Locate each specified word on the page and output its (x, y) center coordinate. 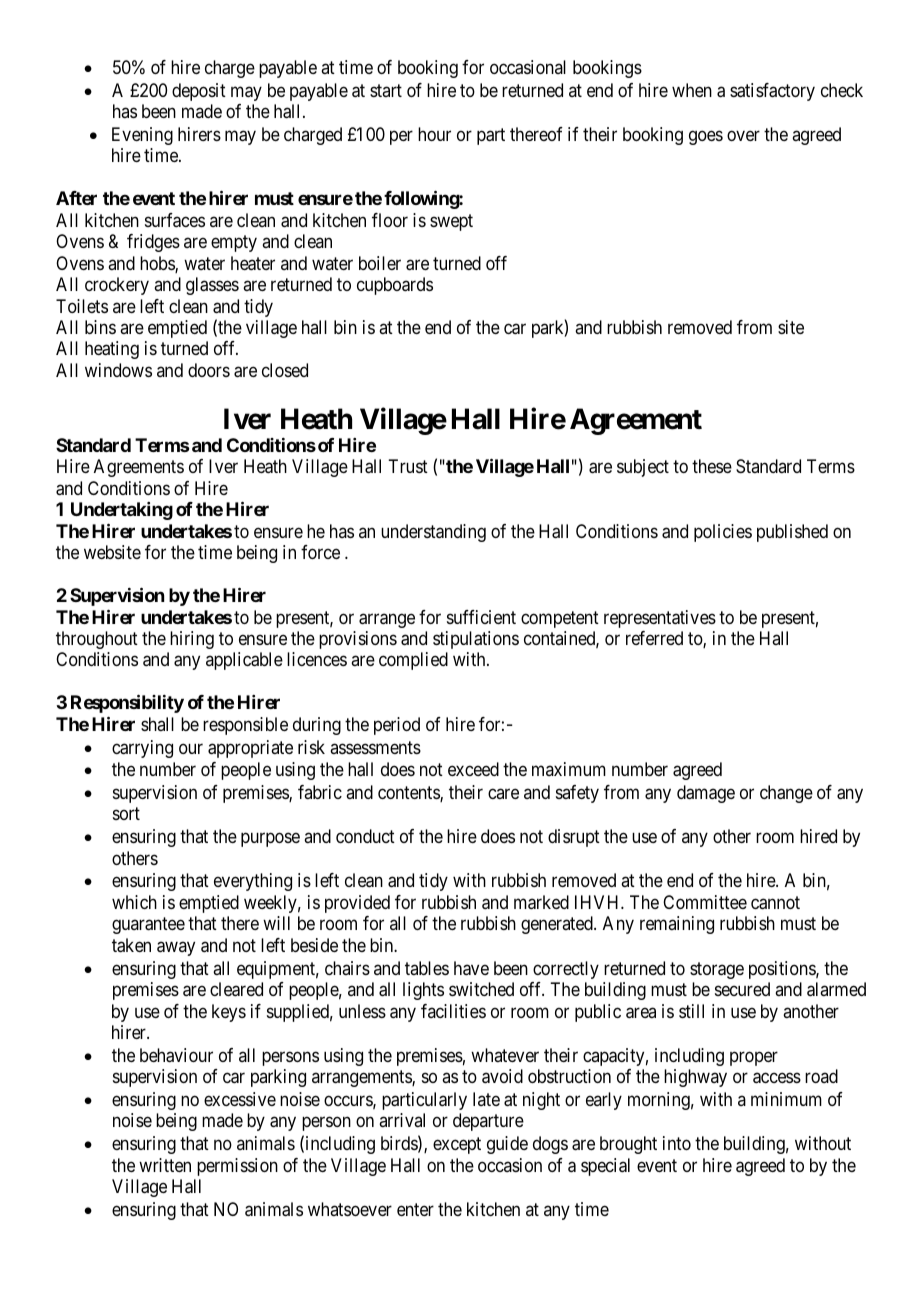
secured (742, 989)
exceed (473, 769)
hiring (192, 640)
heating (112, 350)
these (712, 466)
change (786, 794)
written (165, 1165)
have (471, 968)
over (743, 135)
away (176, 948)
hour (434, 134)
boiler (380, 263)
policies (723, 533)
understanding (433, 533)
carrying (142, 749)
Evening (142, 136)
